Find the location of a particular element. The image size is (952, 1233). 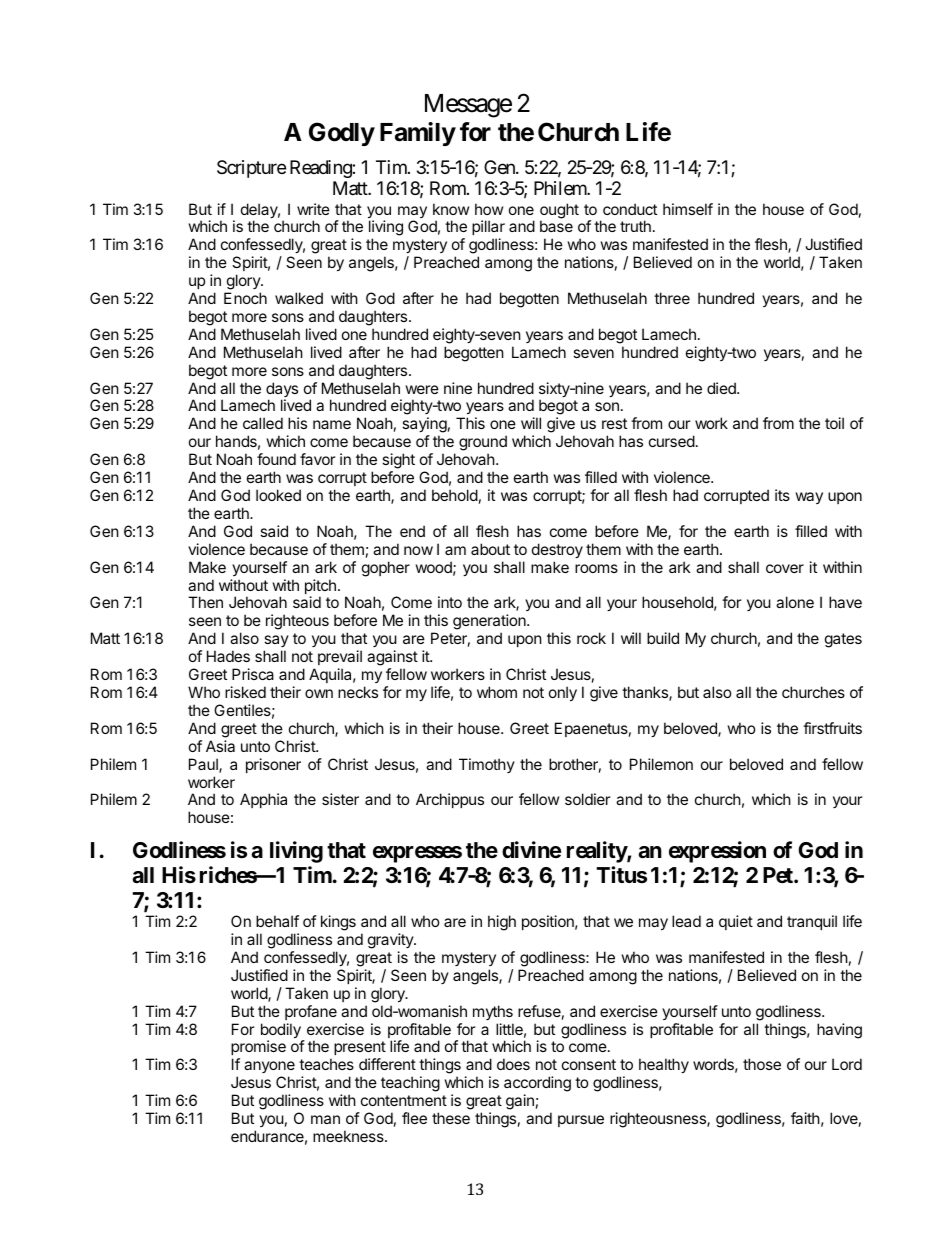

alone is located at coordinates (795, 602).
